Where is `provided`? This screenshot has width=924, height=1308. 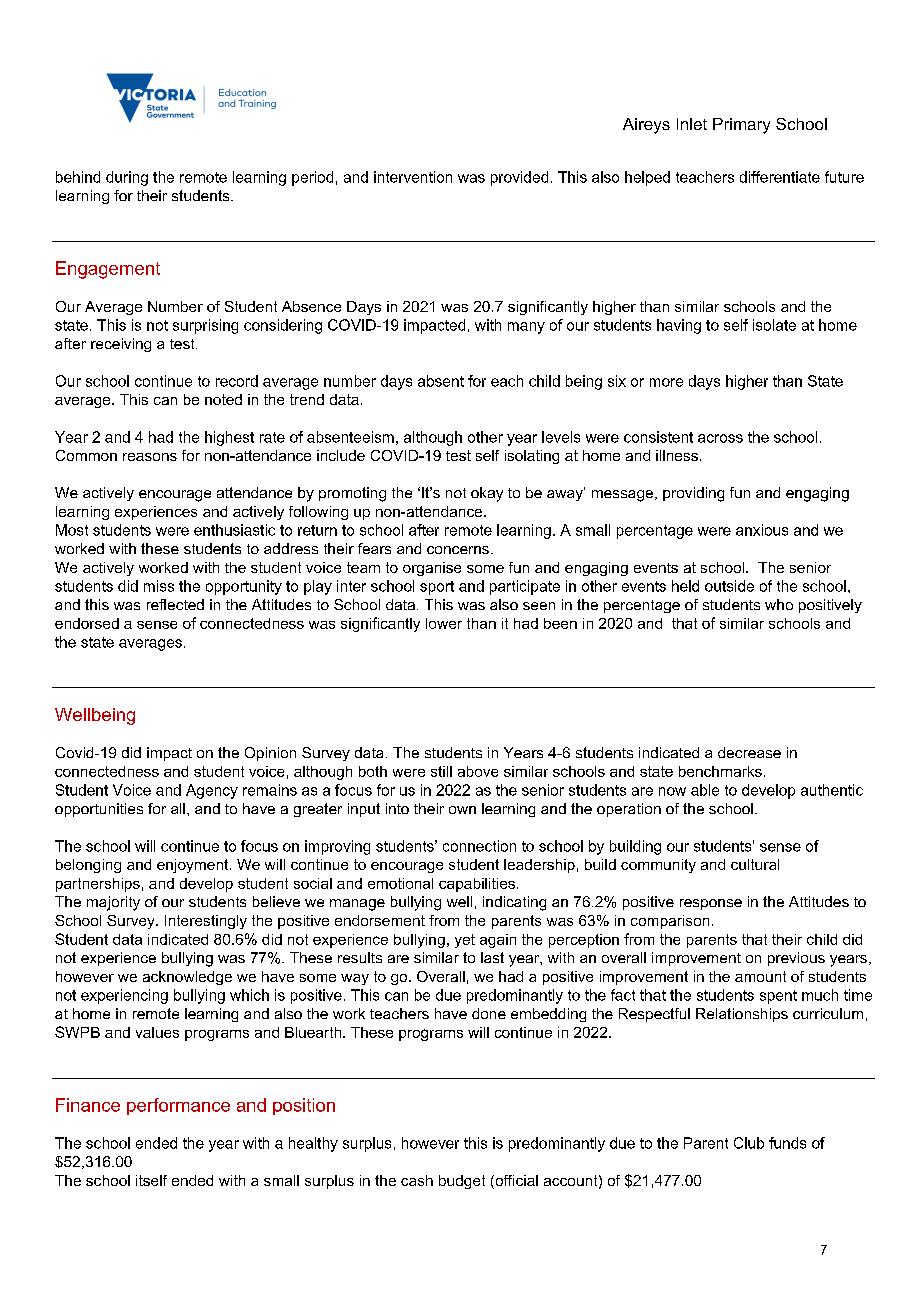
provided is located at coordinates (519, 178).
